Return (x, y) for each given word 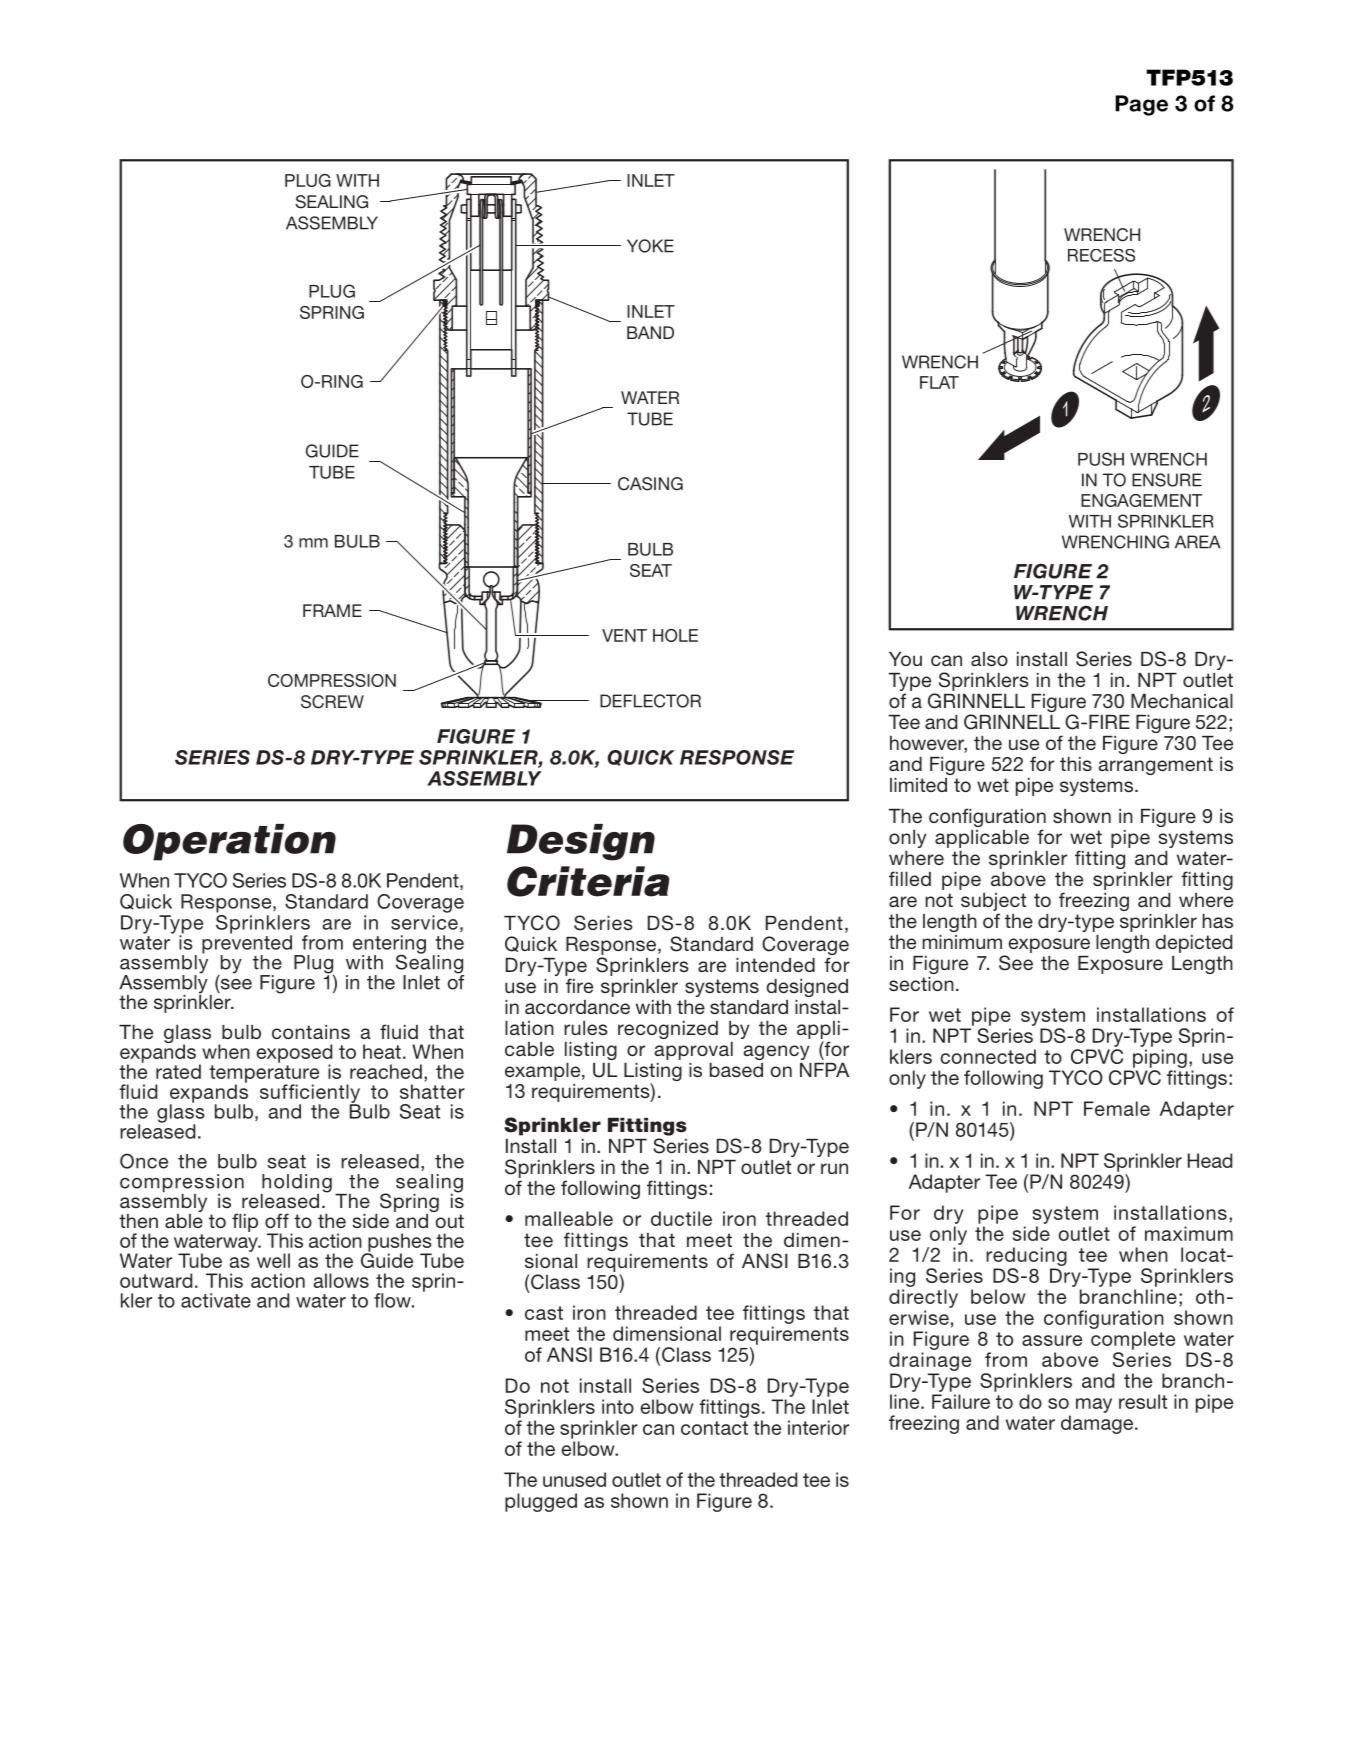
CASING (650, 484)
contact (714, 1428)
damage (1098, 1424)
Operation (229, 842)
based (736, 1070)
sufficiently (310, 1094)
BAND (650, 332)
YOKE (650, 246)
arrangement (1155, 766)
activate (216, 1300)
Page (1141, 105)
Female (1117, 1108)
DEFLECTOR (650, 701)
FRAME (332, 610)
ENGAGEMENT (1141, 500)
